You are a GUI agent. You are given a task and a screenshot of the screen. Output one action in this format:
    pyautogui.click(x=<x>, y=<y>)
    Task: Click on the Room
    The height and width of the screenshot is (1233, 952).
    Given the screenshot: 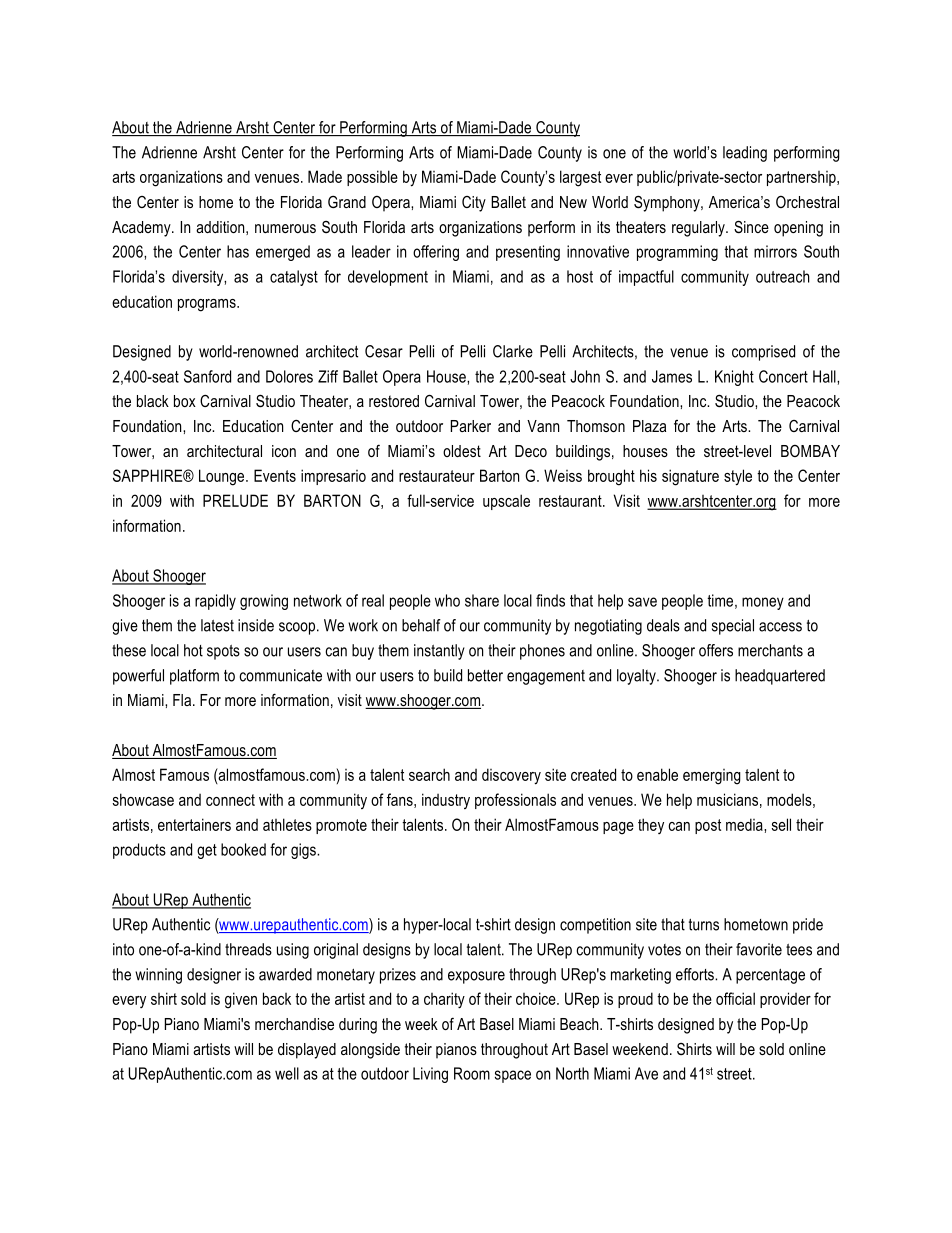 What is the action you would take?
    pyautogui.click(x=472, y=1073)
